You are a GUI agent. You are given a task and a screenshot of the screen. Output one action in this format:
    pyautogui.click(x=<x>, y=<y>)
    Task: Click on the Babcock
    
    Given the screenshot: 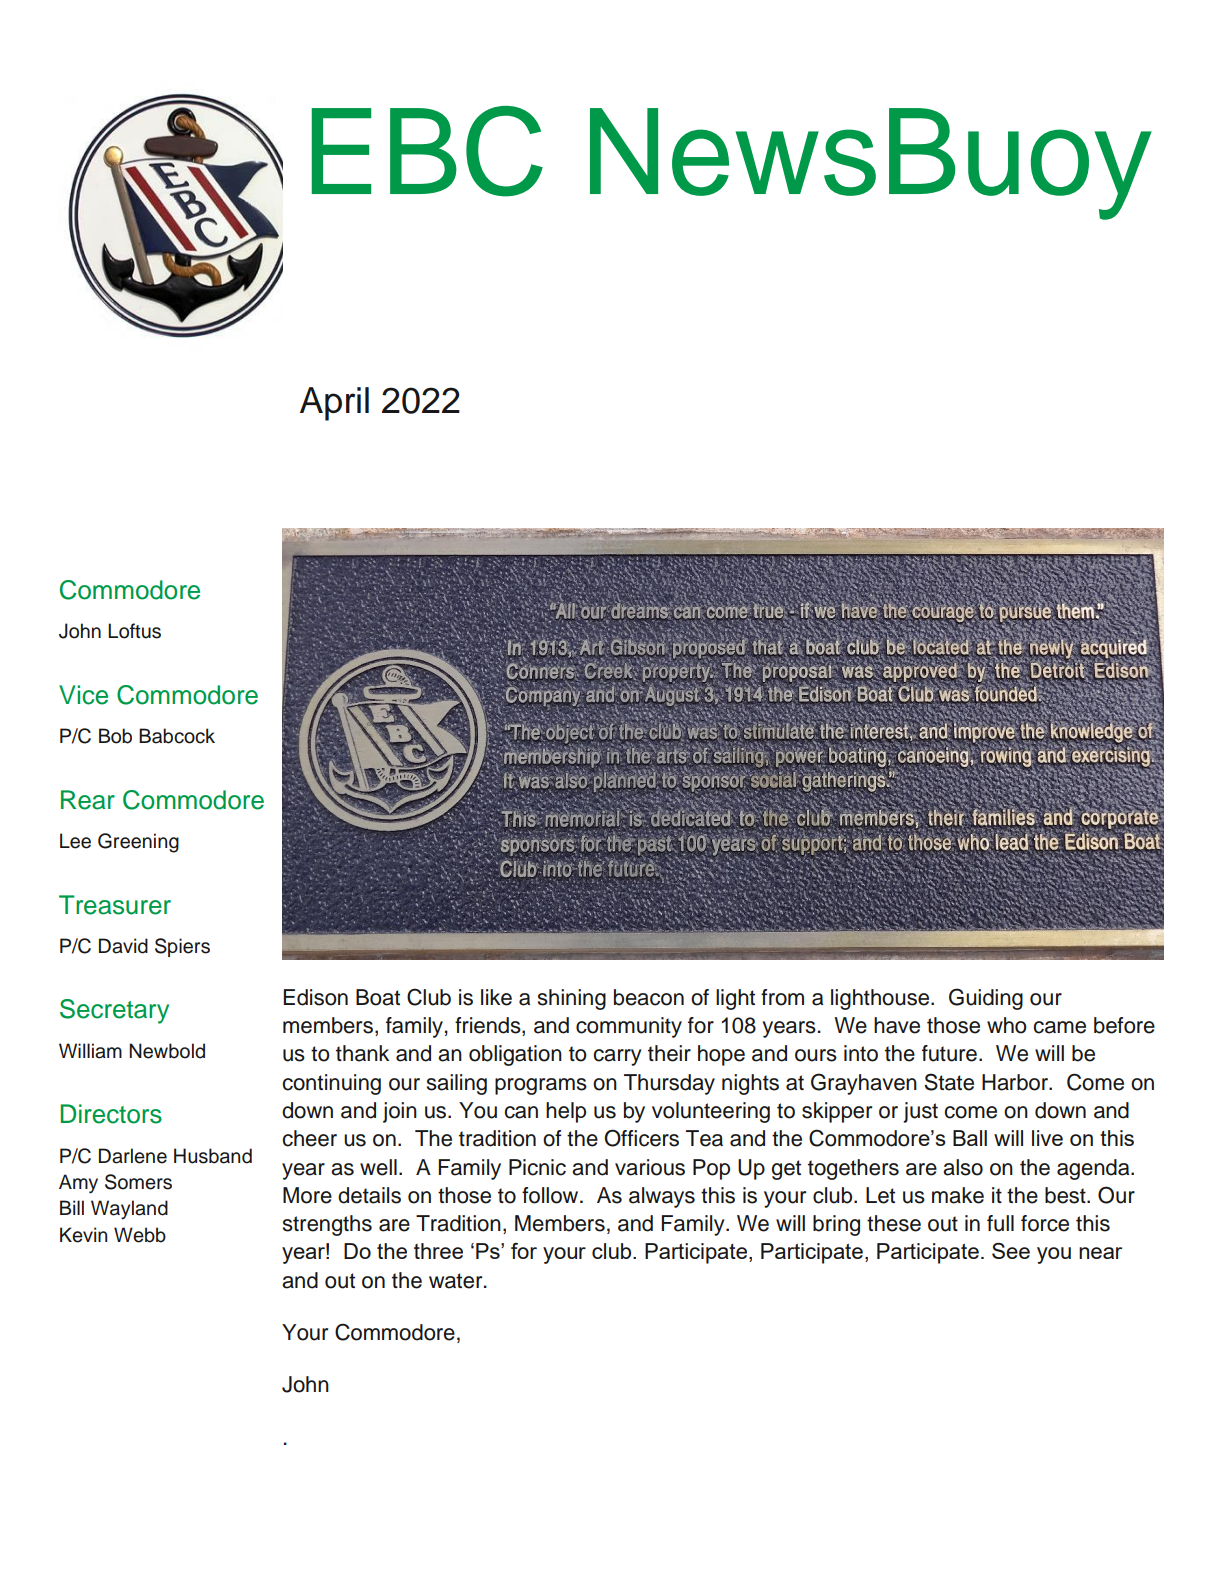 What is the action you would take?
    pyautogui.click(x=177, y=736)
